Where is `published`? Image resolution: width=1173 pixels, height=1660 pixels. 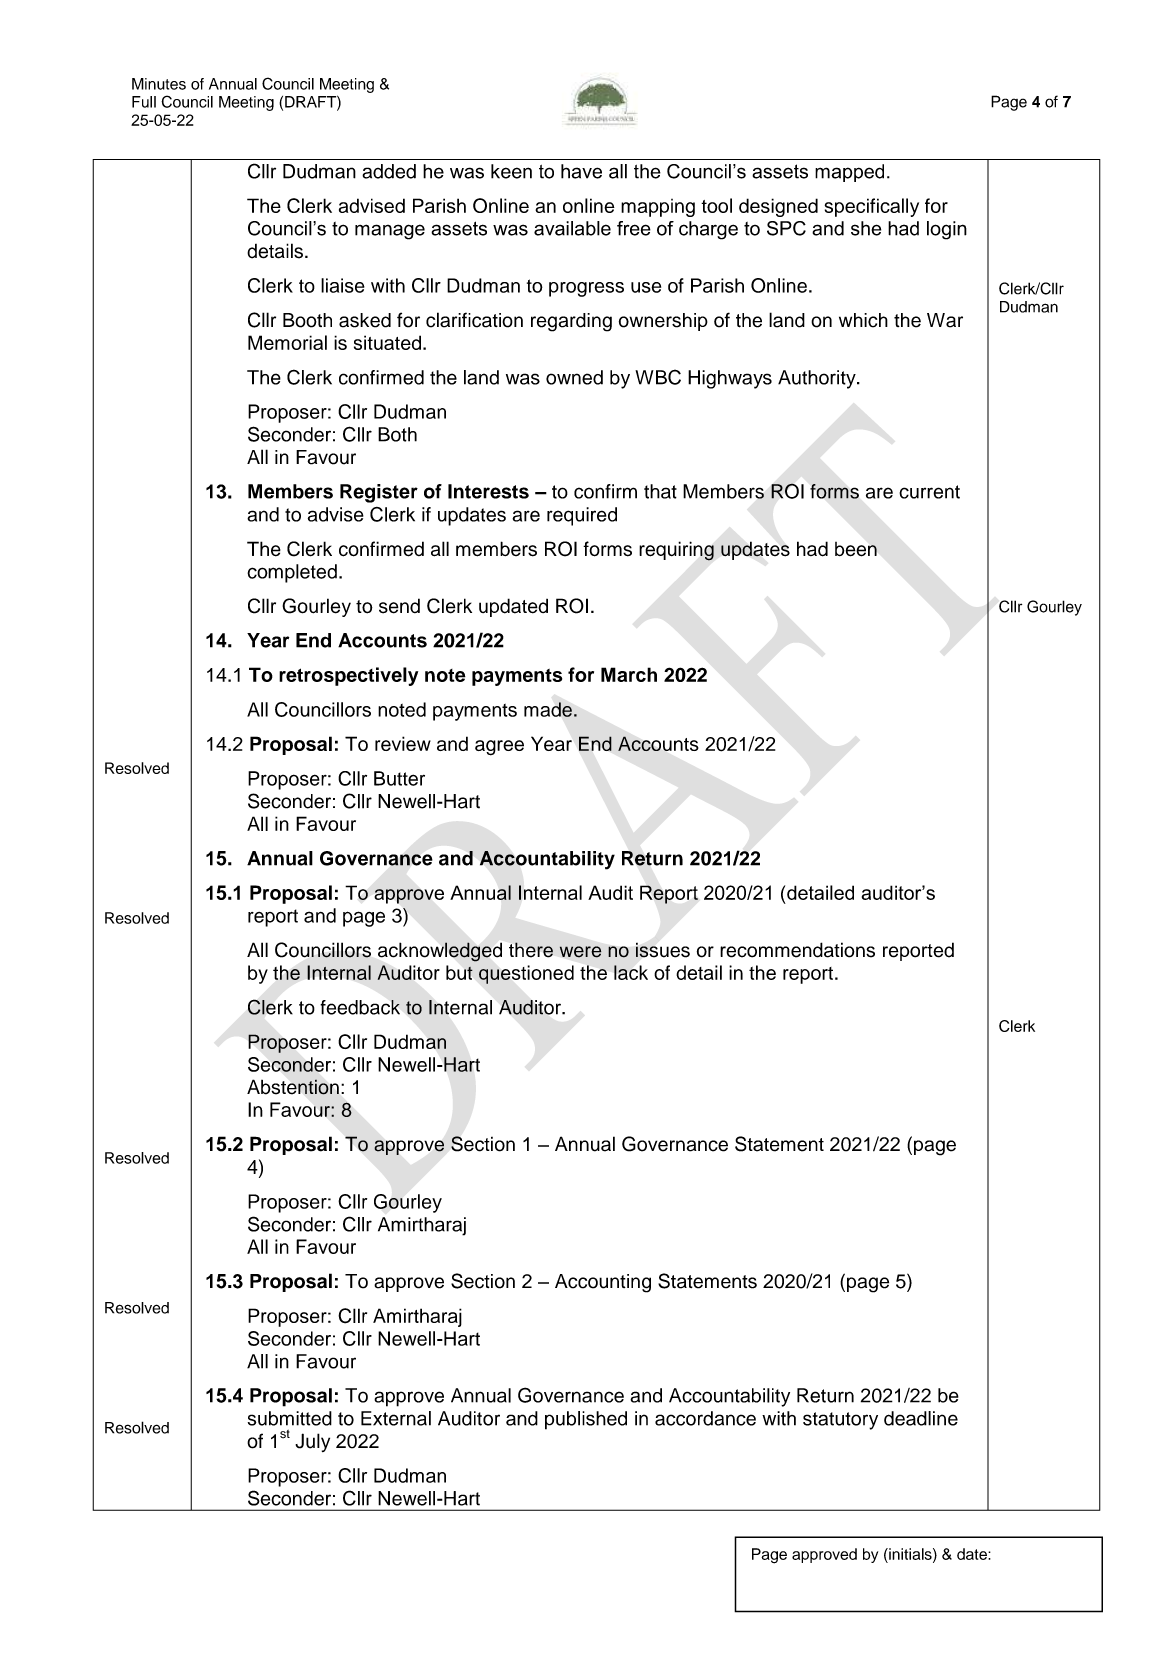
published is located at coordinates (586, 1420).
